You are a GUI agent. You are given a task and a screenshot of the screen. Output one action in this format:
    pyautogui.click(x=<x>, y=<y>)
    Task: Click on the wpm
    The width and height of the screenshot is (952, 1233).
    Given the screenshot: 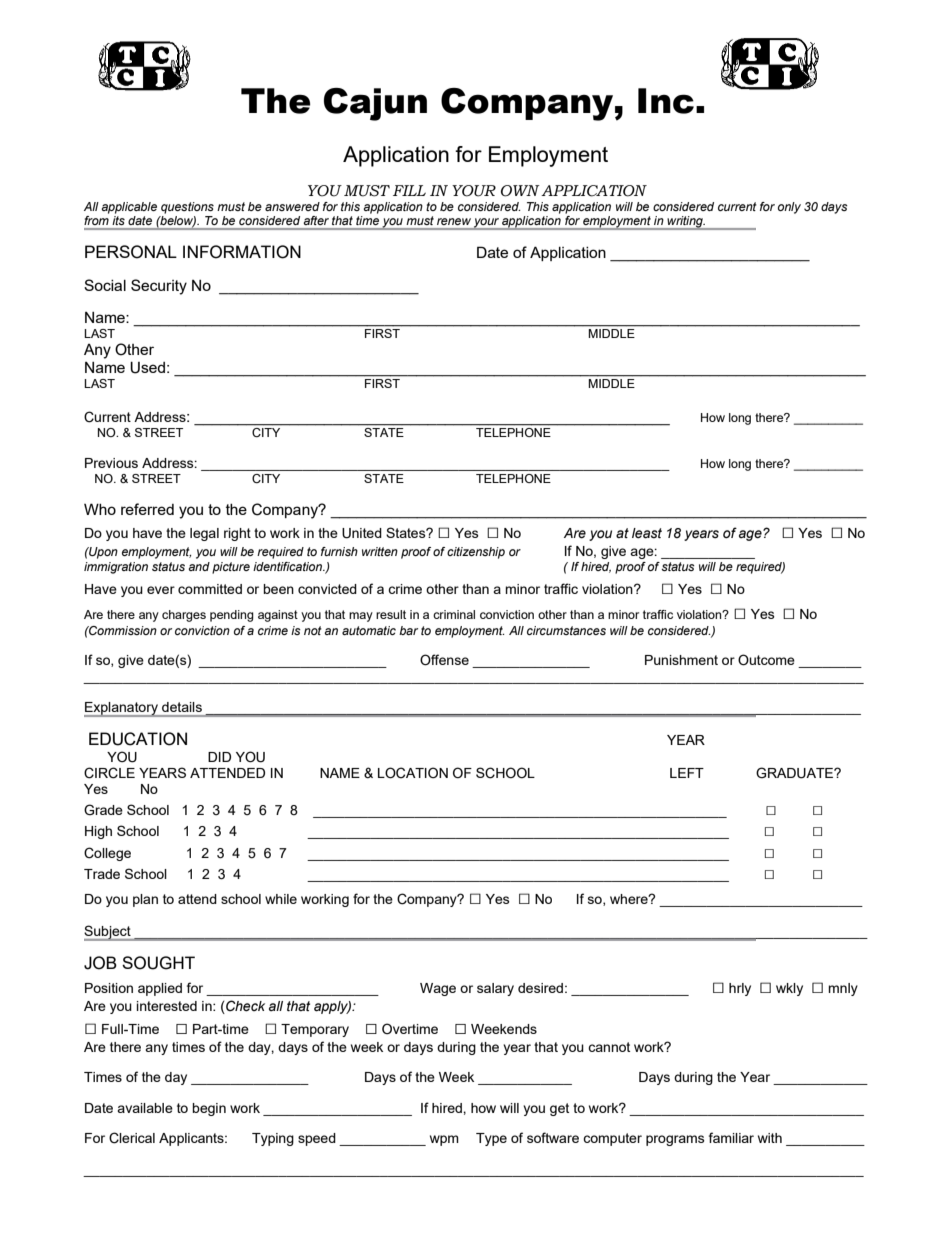 What is the action you would take?
    pyautogui.click(x=444, y=1140)
